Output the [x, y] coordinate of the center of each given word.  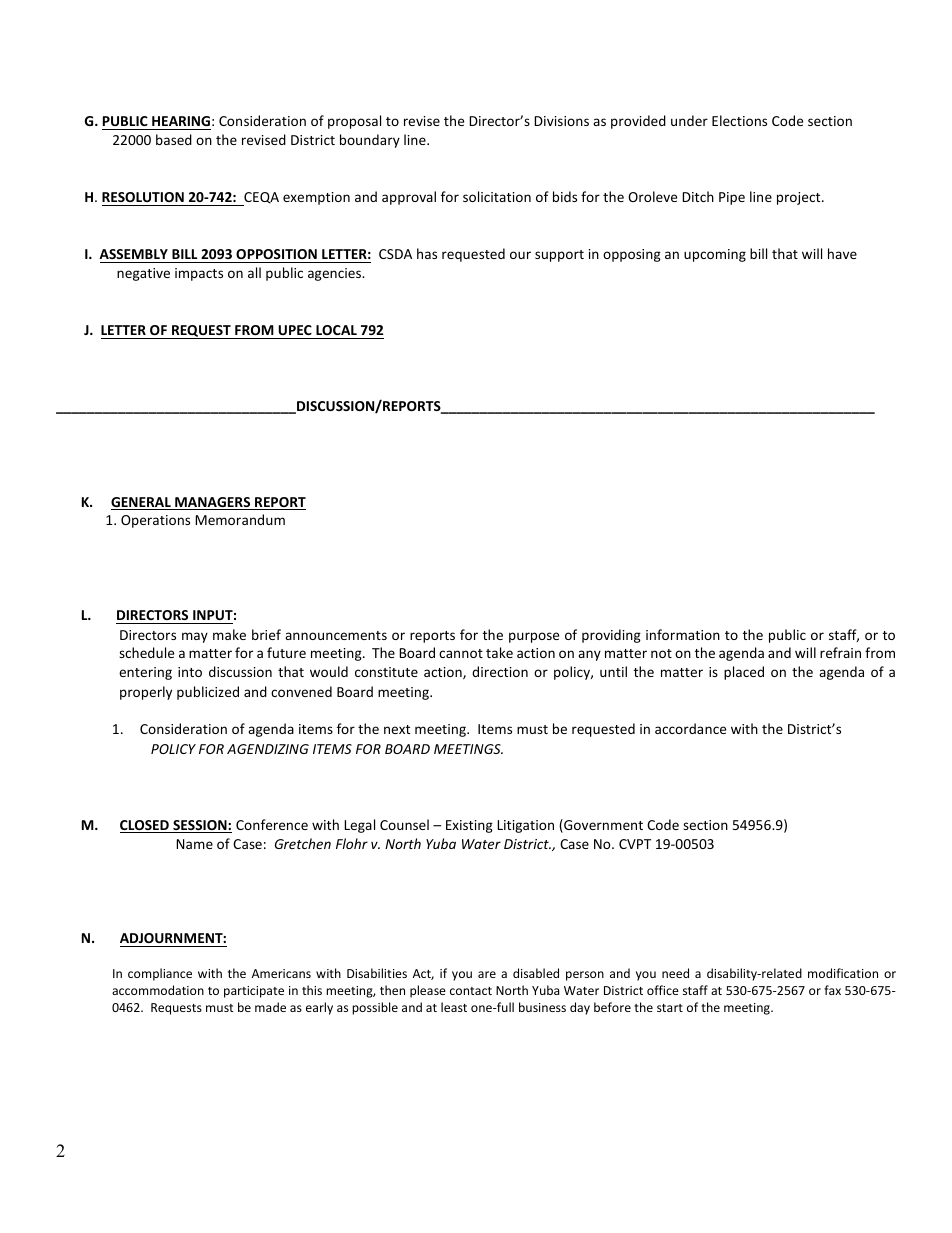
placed [744, 673]
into [190, 672]
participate [254, 992]
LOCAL [336, 332]
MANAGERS [213, 503]
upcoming [715, 255]
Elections [739, 120]
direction [500, 671]
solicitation [497, 196]
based [174, 139]
